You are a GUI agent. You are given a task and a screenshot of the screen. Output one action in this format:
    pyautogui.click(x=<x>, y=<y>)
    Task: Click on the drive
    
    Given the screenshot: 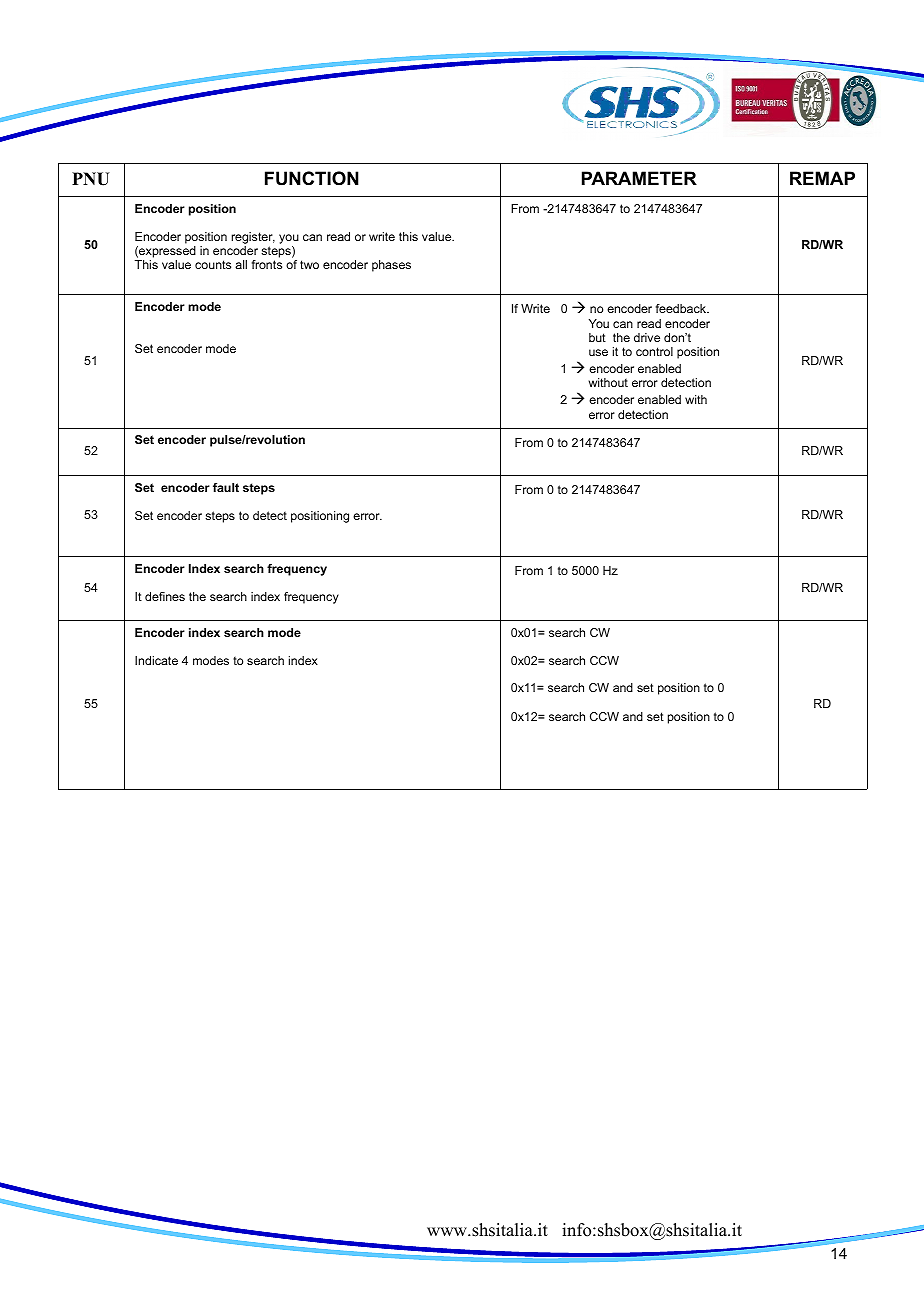 What is the action you would take?
    pyautogui.click(x=647, y=337)
